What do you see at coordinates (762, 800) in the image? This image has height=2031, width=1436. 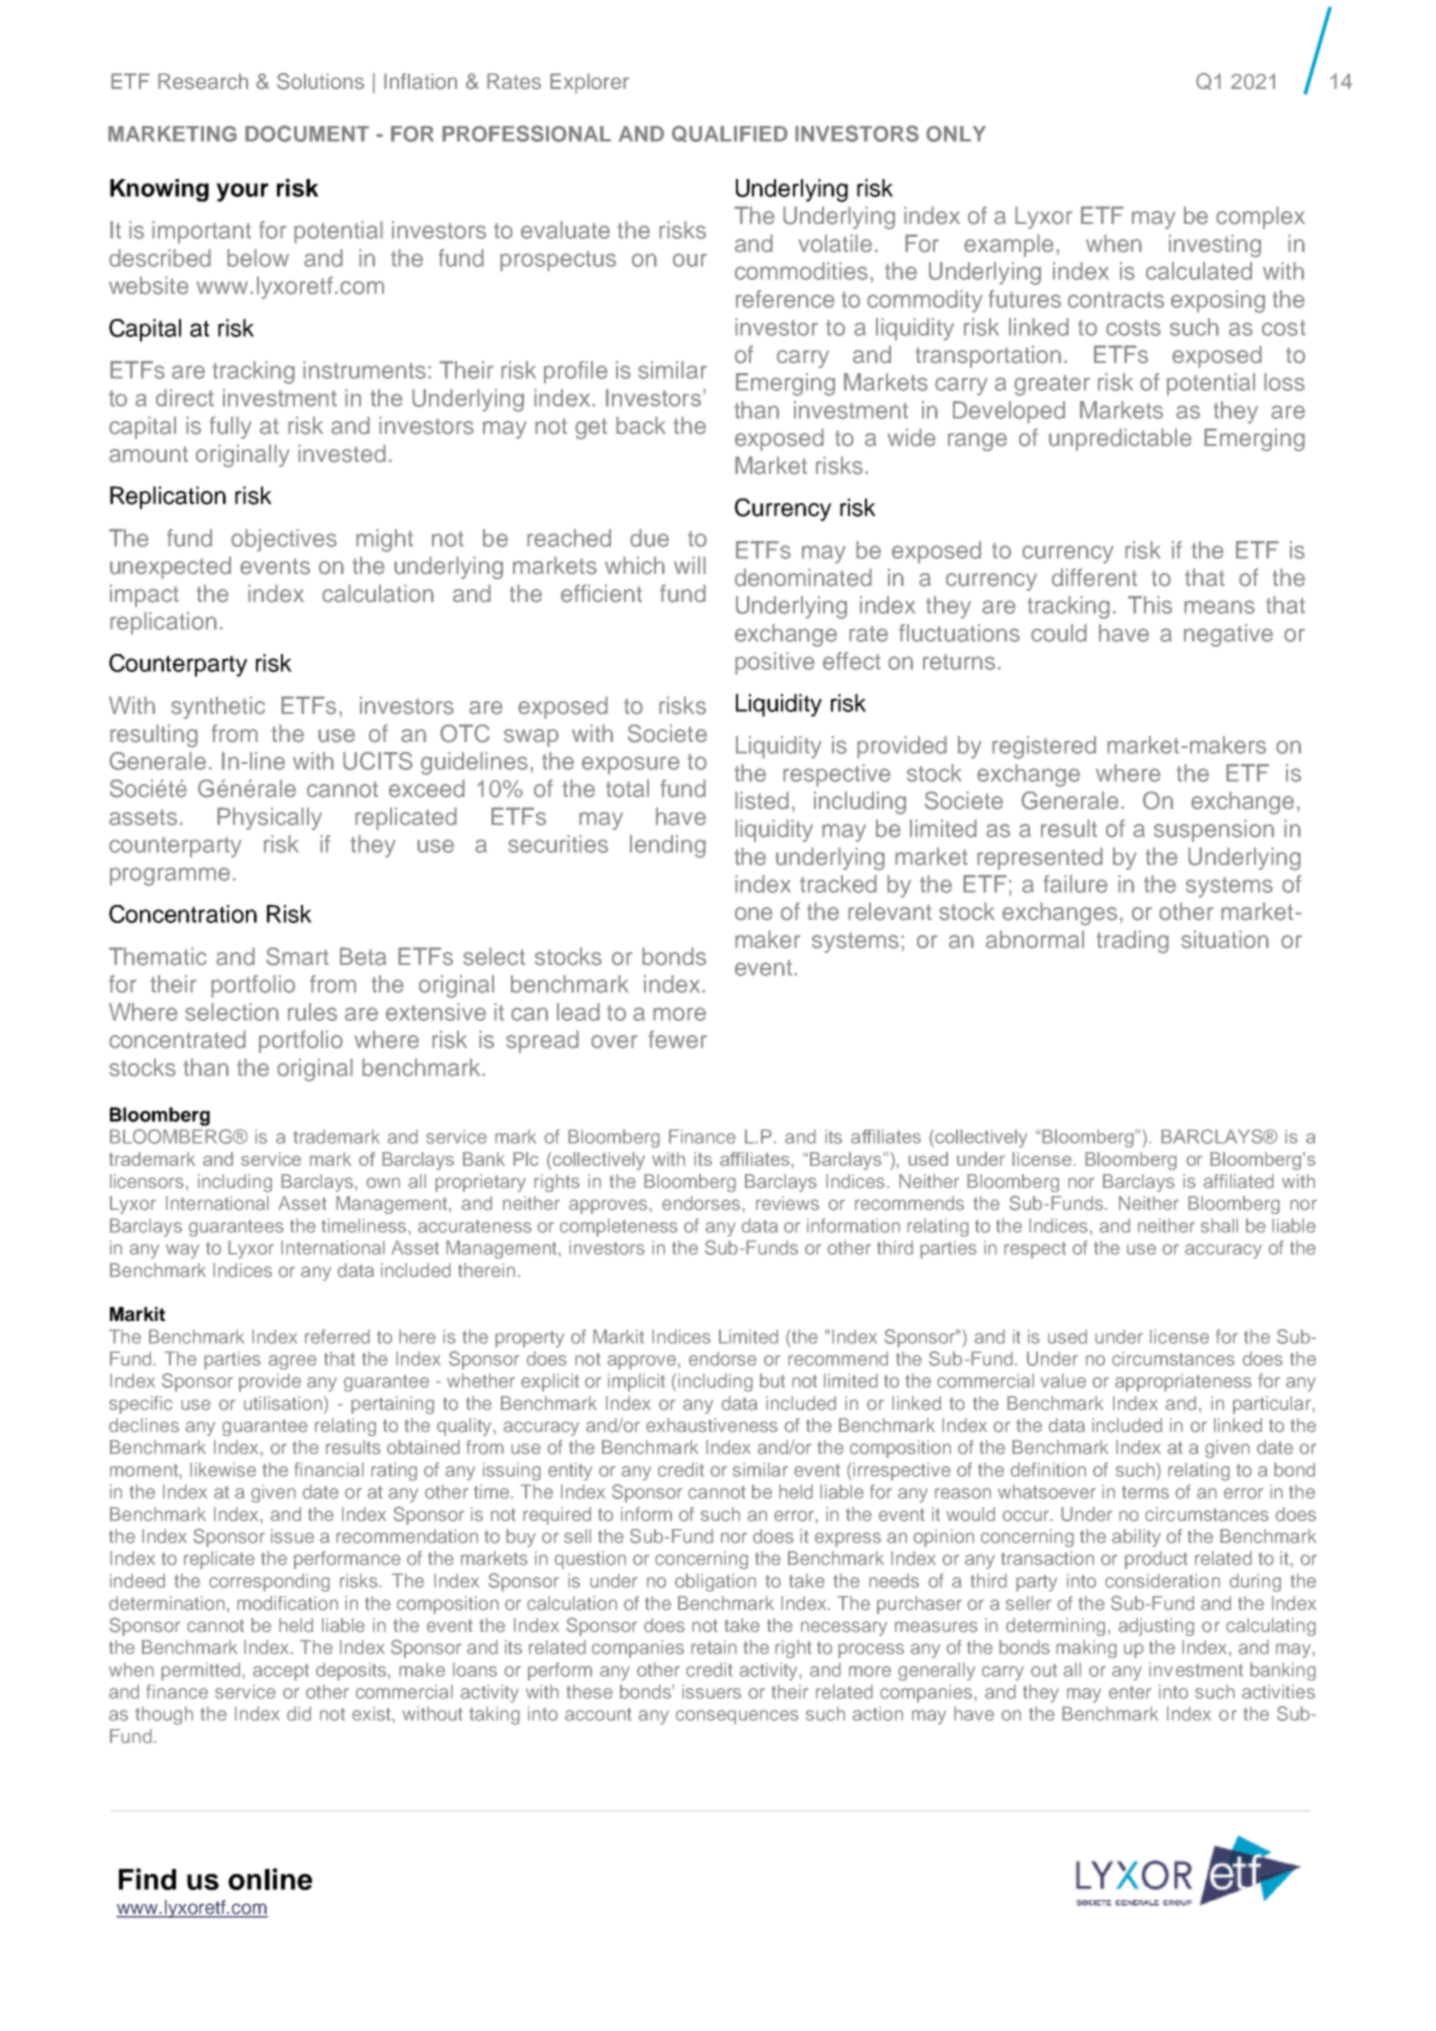 I see `listed` at bounding box center [762, 800].
